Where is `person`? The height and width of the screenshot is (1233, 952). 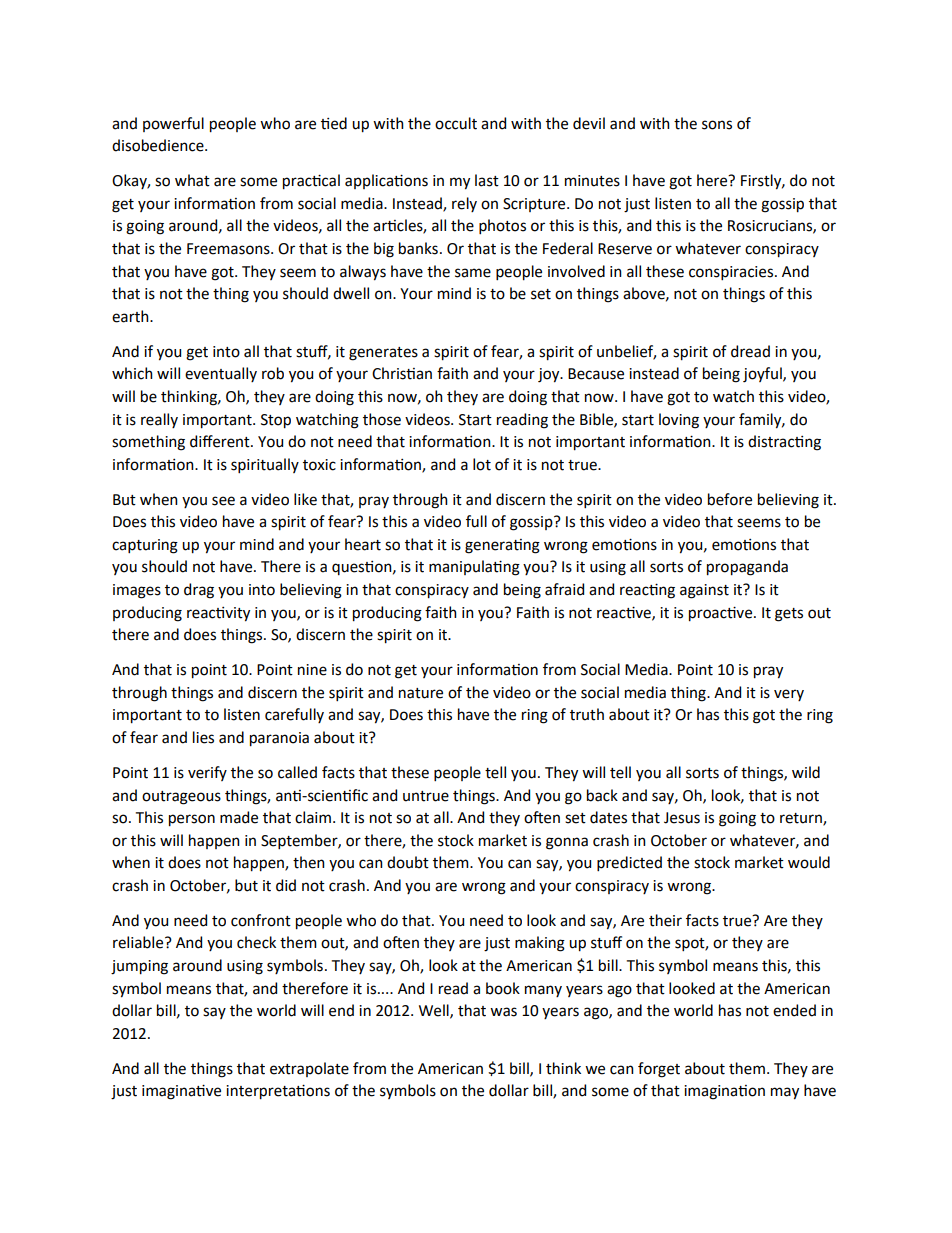
person is located at coordinates (192, 820).
